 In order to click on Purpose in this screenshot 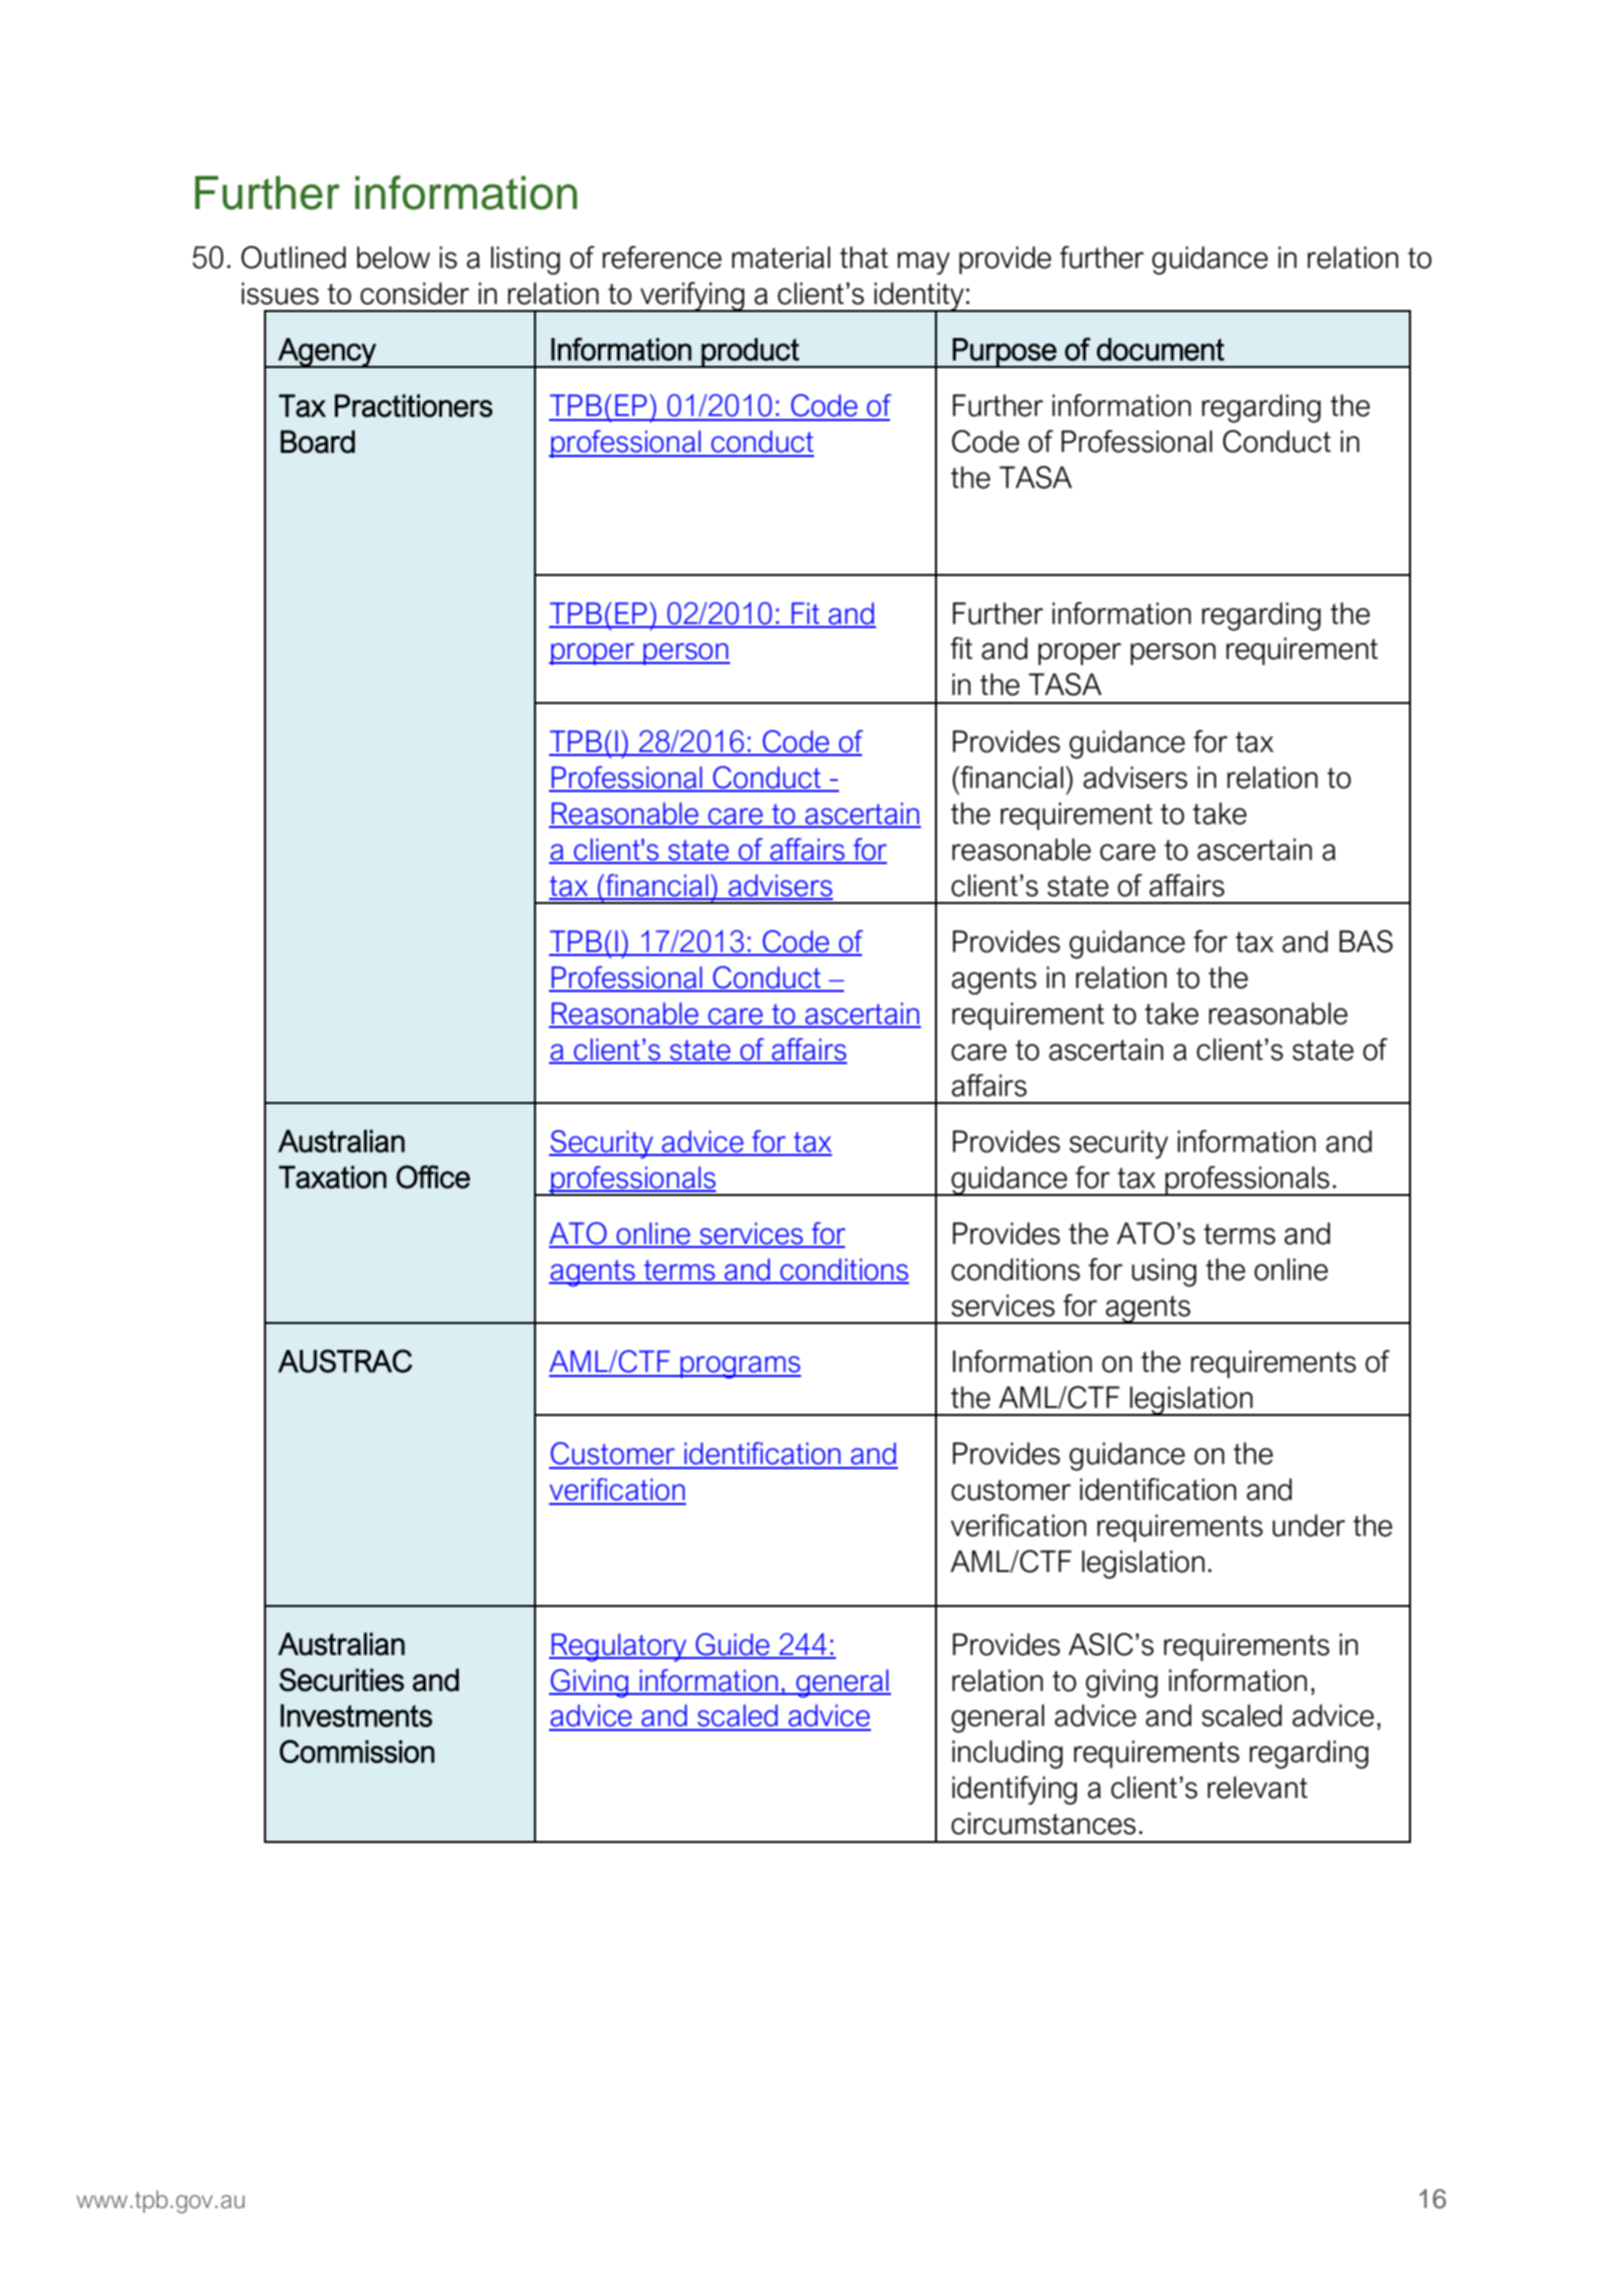, I will do `click(1004, 353)`.
